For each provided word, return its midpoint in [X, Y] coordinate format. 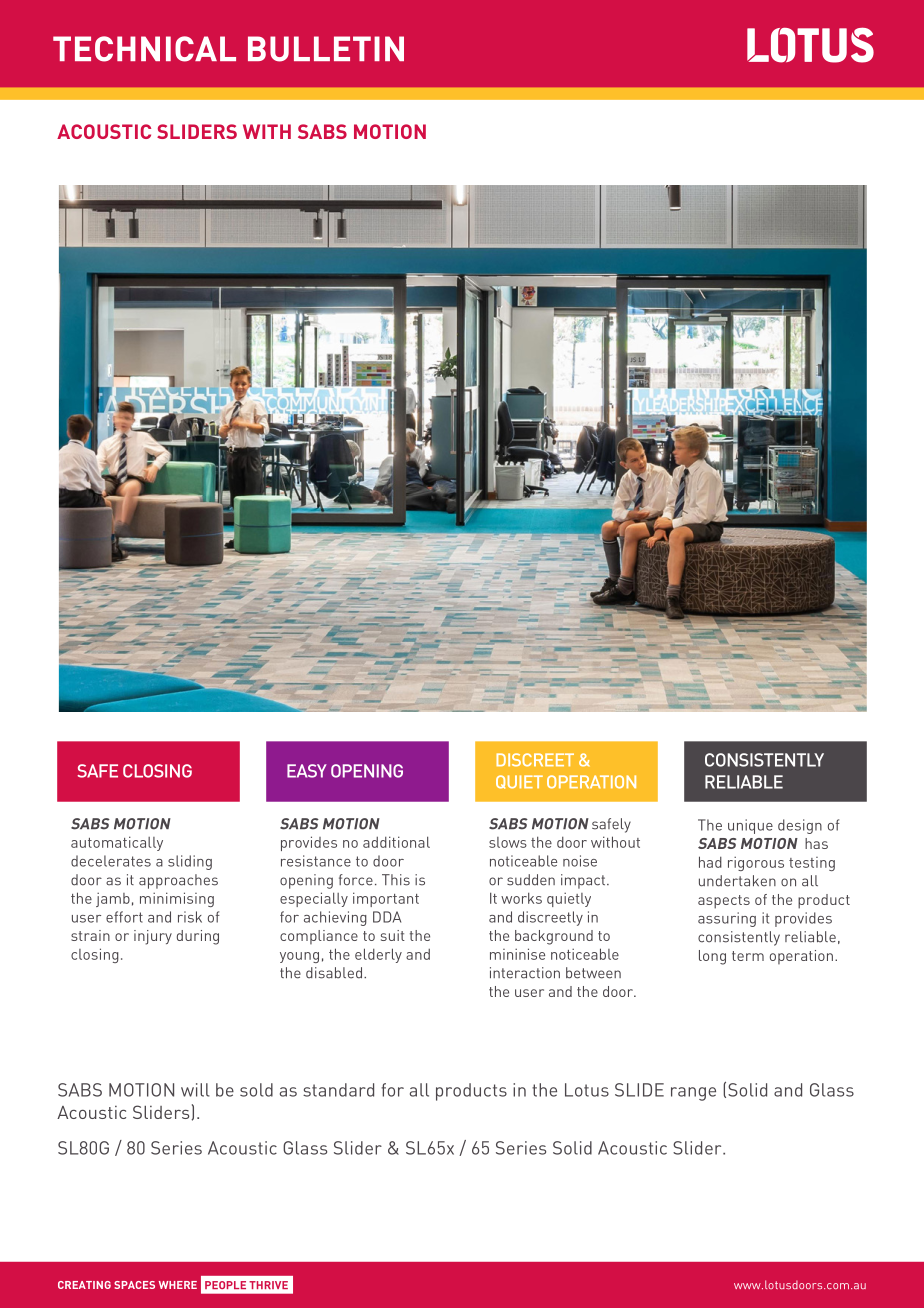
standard [338, 1090]
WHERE [178, 1285]
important [386, 899]
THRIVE [268, 1285]
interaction [525, 973]
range [693, 1094]
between [593, 973]
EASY [307, 771]
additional [396, 842]
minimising [177, 899]
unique [750, 826]
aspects [724, 902]
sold [256, 1090]
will [195, 1090]
